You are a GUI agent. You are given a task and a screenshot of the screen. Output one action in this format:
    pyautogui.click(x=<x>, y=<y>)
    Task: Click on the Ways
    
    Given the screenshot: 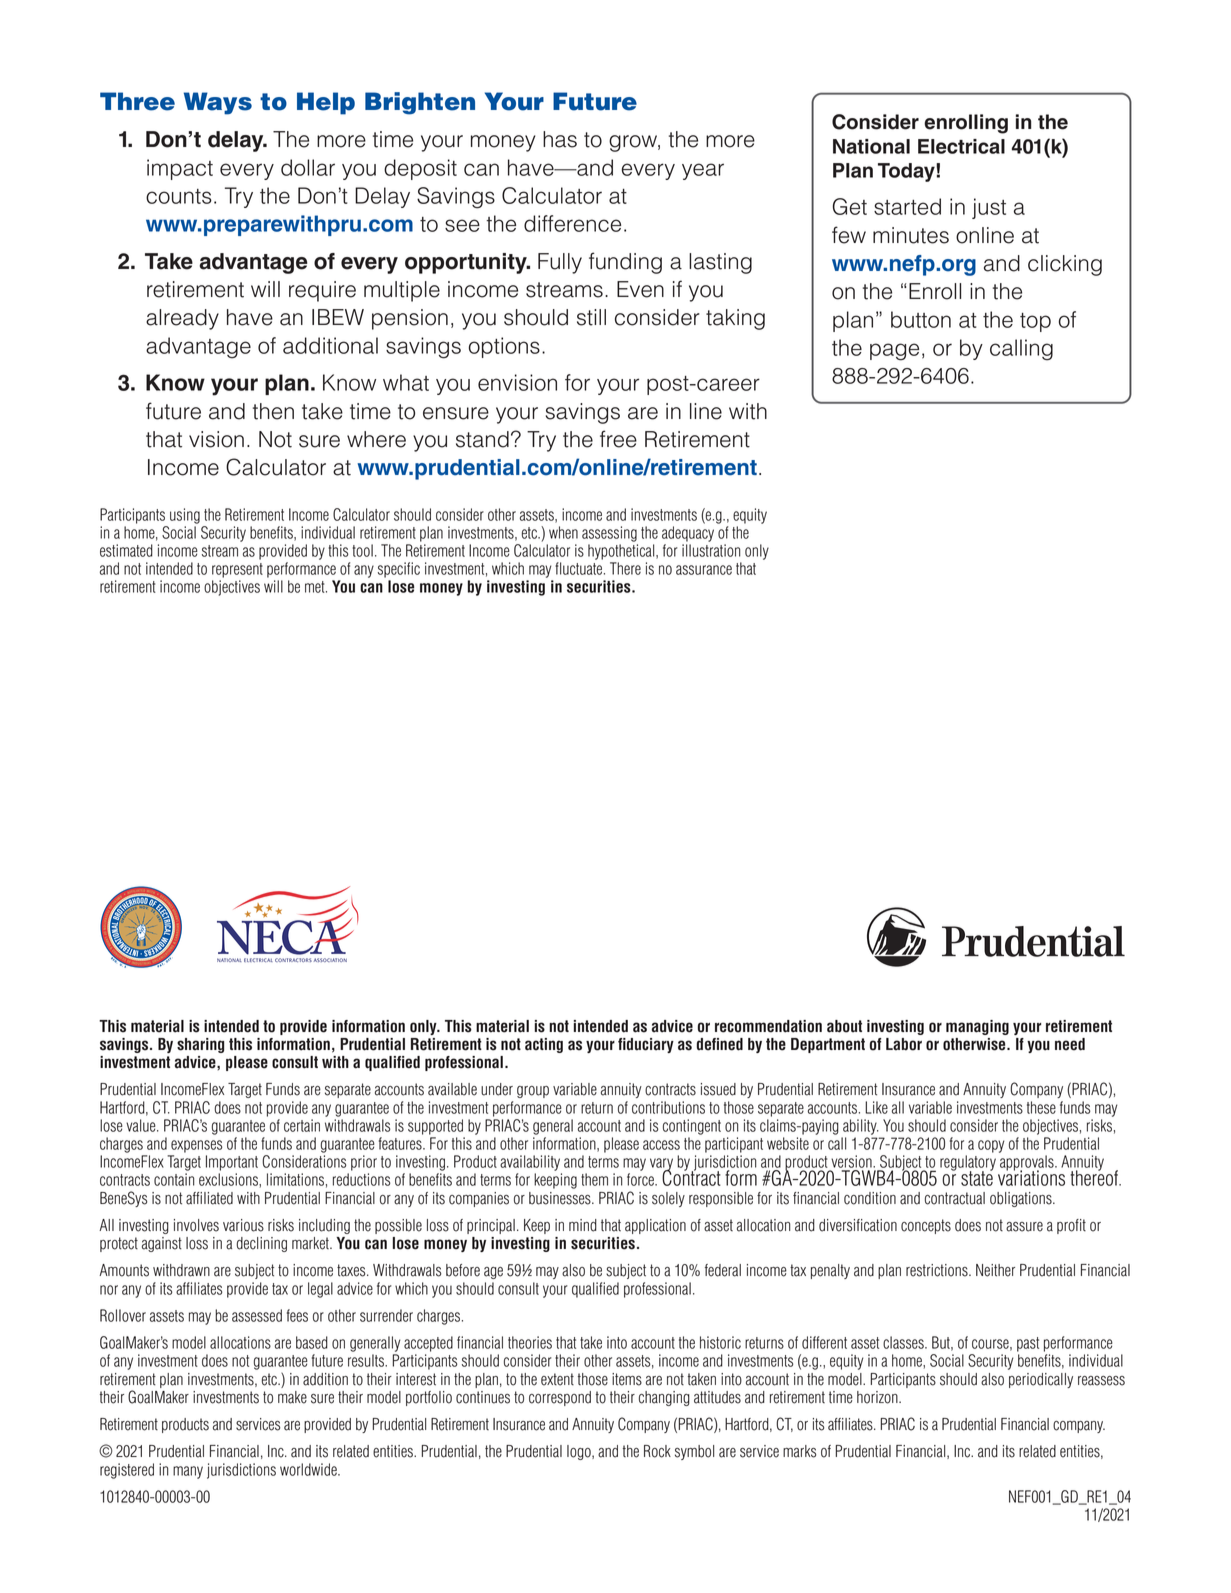 What is the action you would take?
    pyautogui.click(x=218, y=103)
